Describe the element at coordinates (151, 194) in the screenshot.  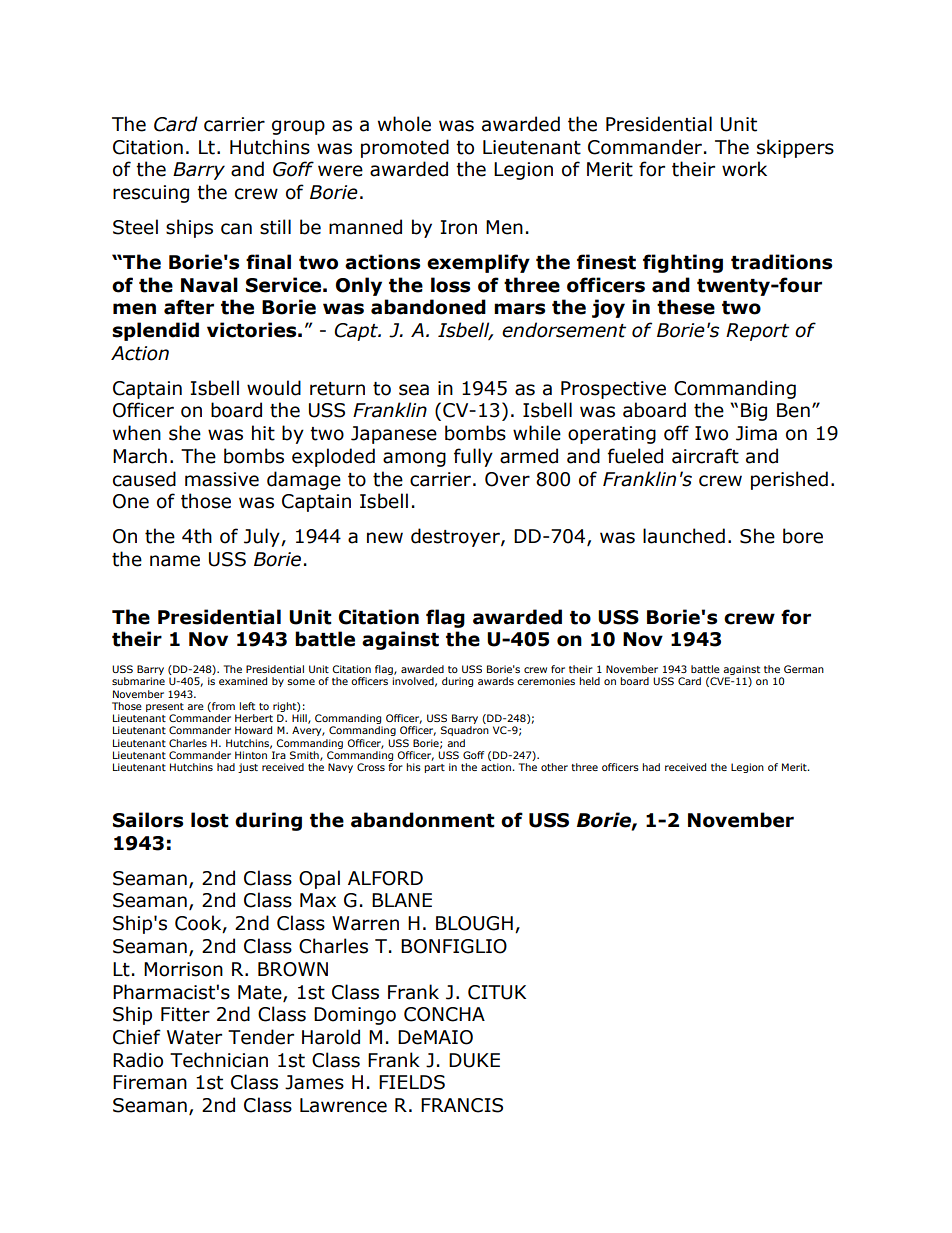
I see `rescuing` at that location.
